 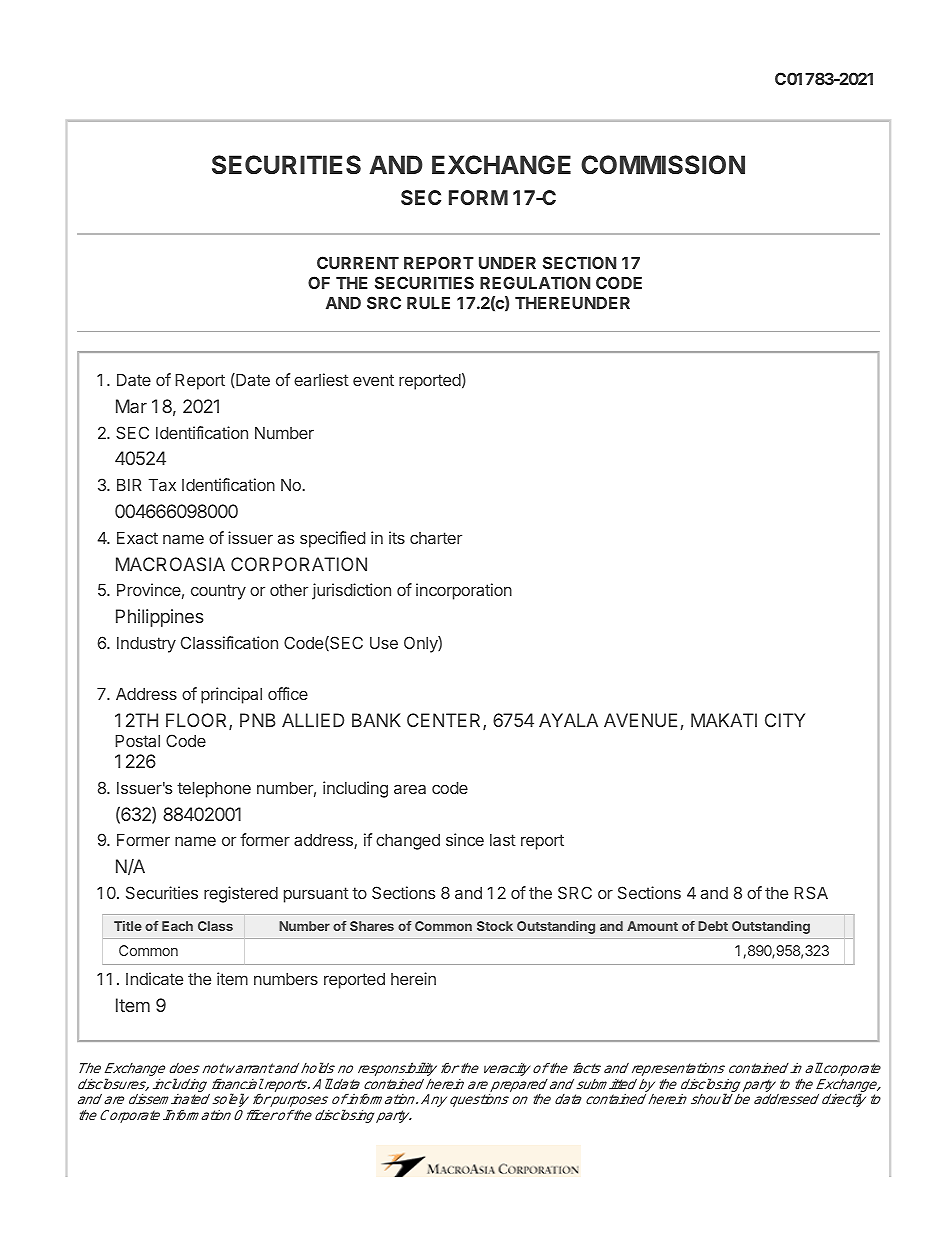 What do you see at coordinates (218, 592) in the screenshot?
I see `country` at bounding box center [218, 592].
